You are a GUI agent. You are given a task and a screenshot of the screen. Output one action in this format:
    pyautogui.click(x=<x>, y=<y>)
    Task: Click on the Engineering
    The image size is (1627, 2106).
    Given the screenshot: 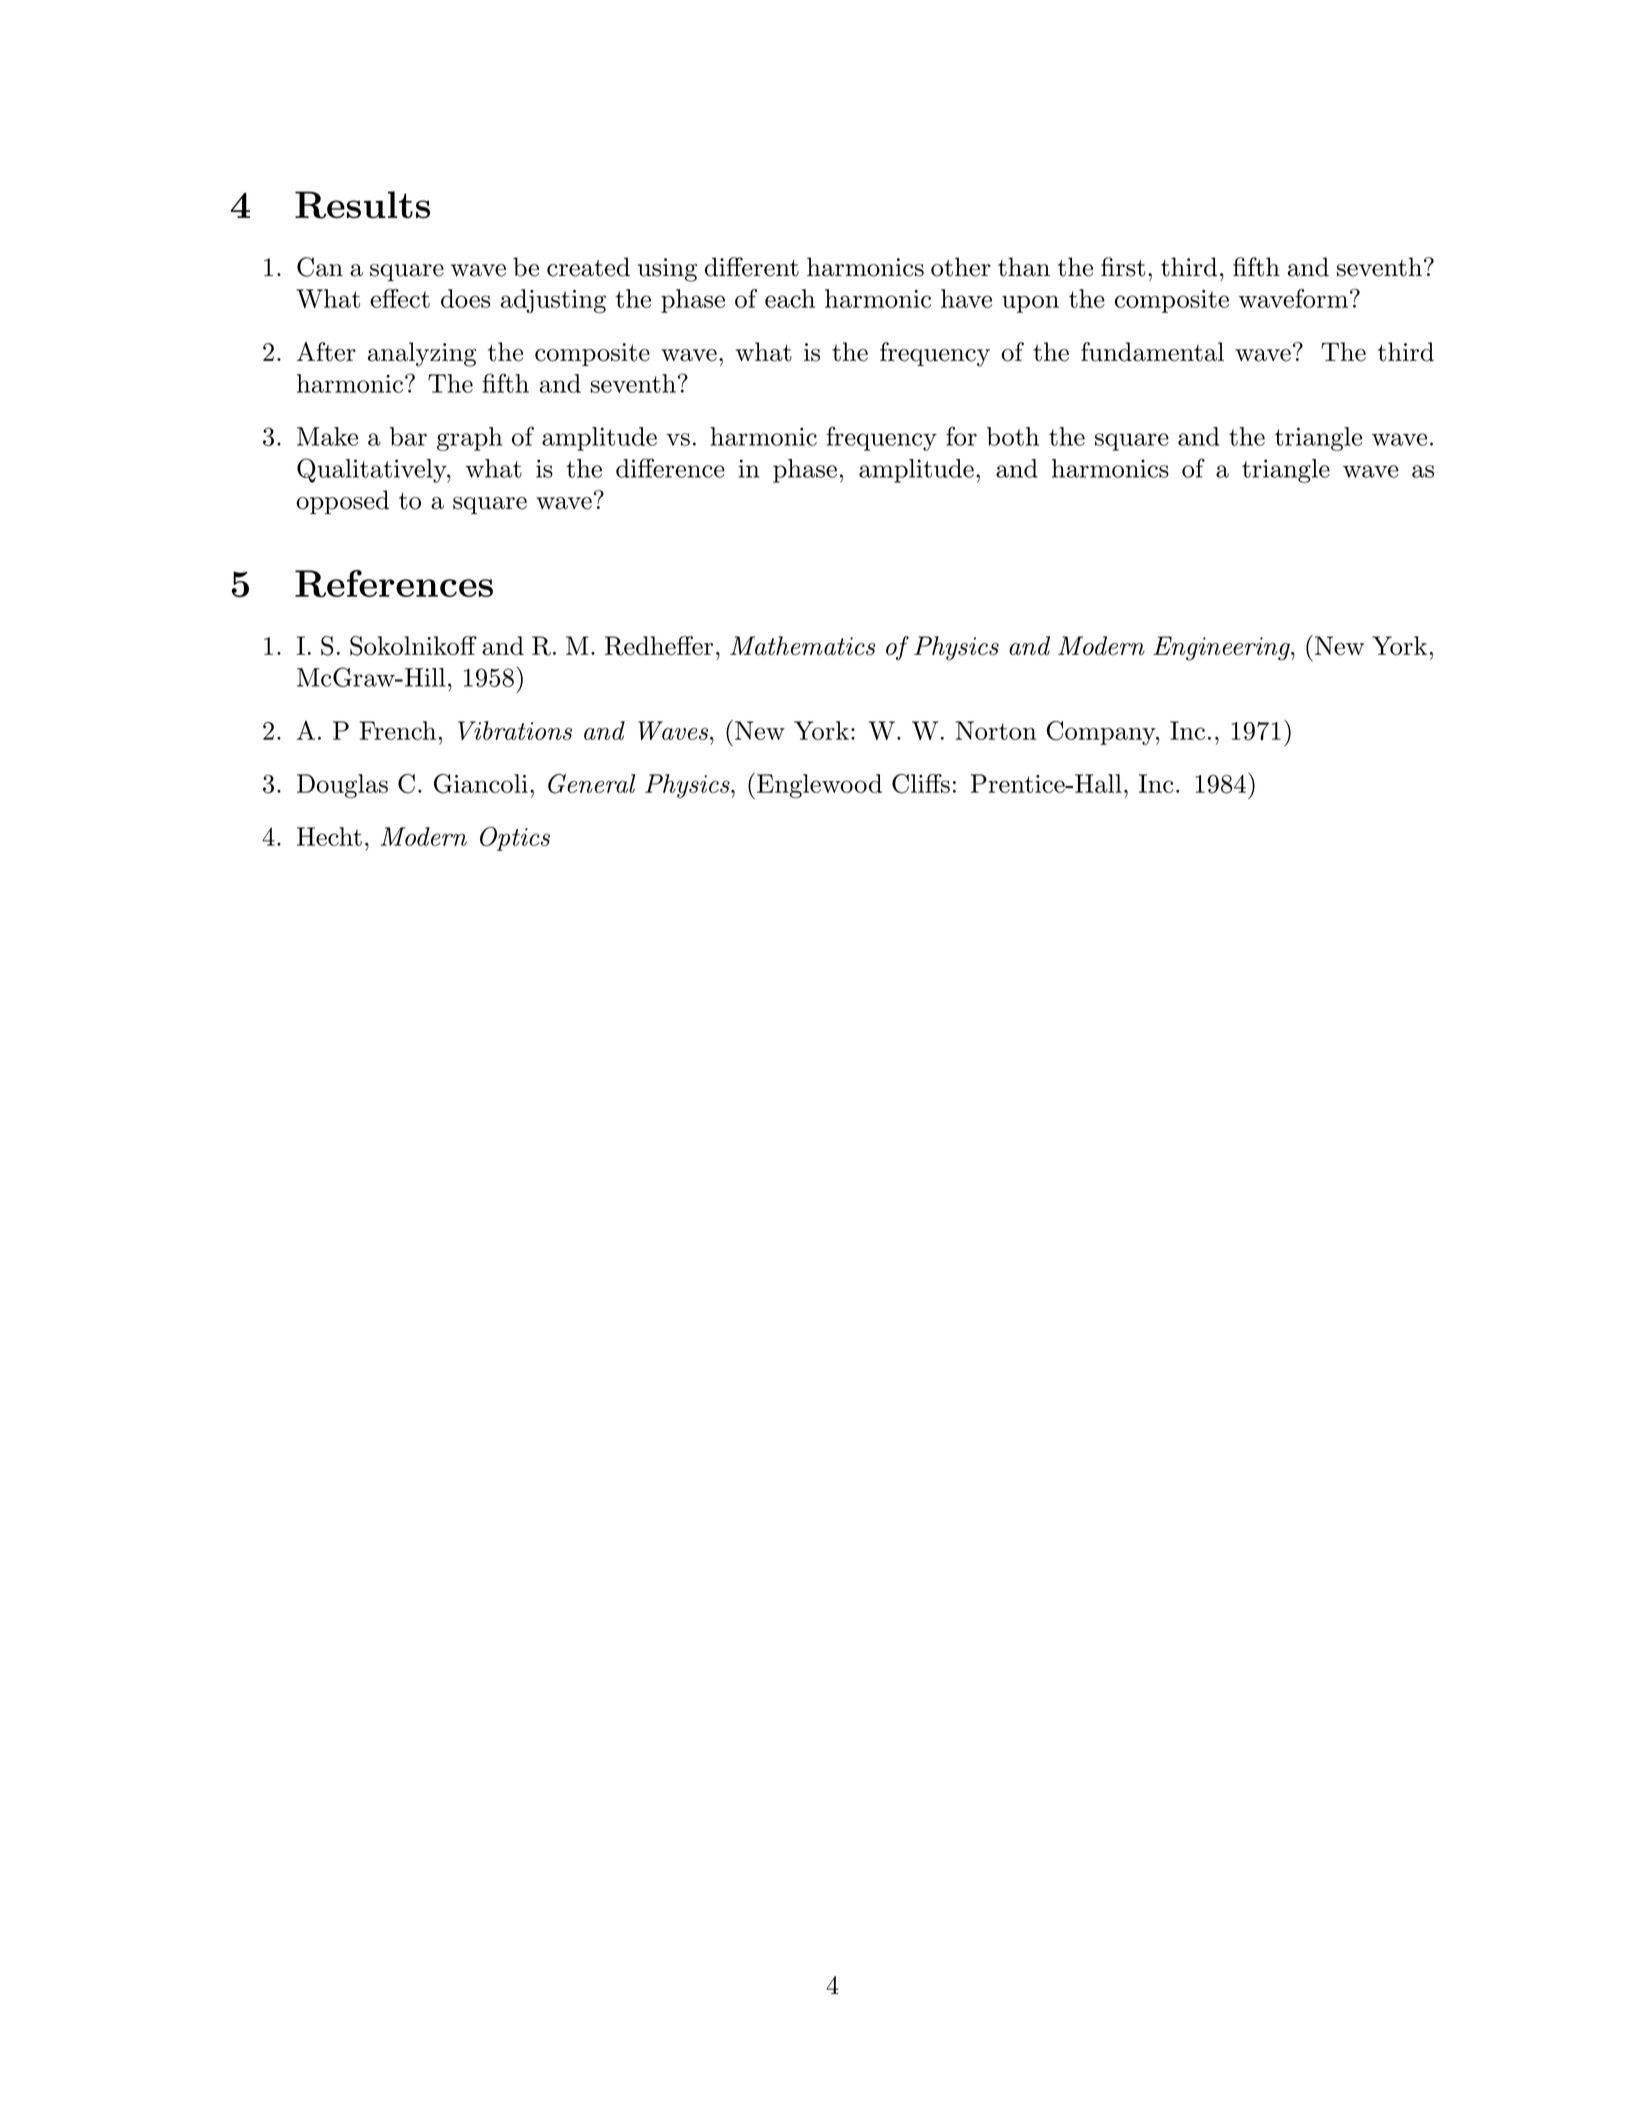 What is the action you would take?
    pyautogui.click(x=1222, y=648)
